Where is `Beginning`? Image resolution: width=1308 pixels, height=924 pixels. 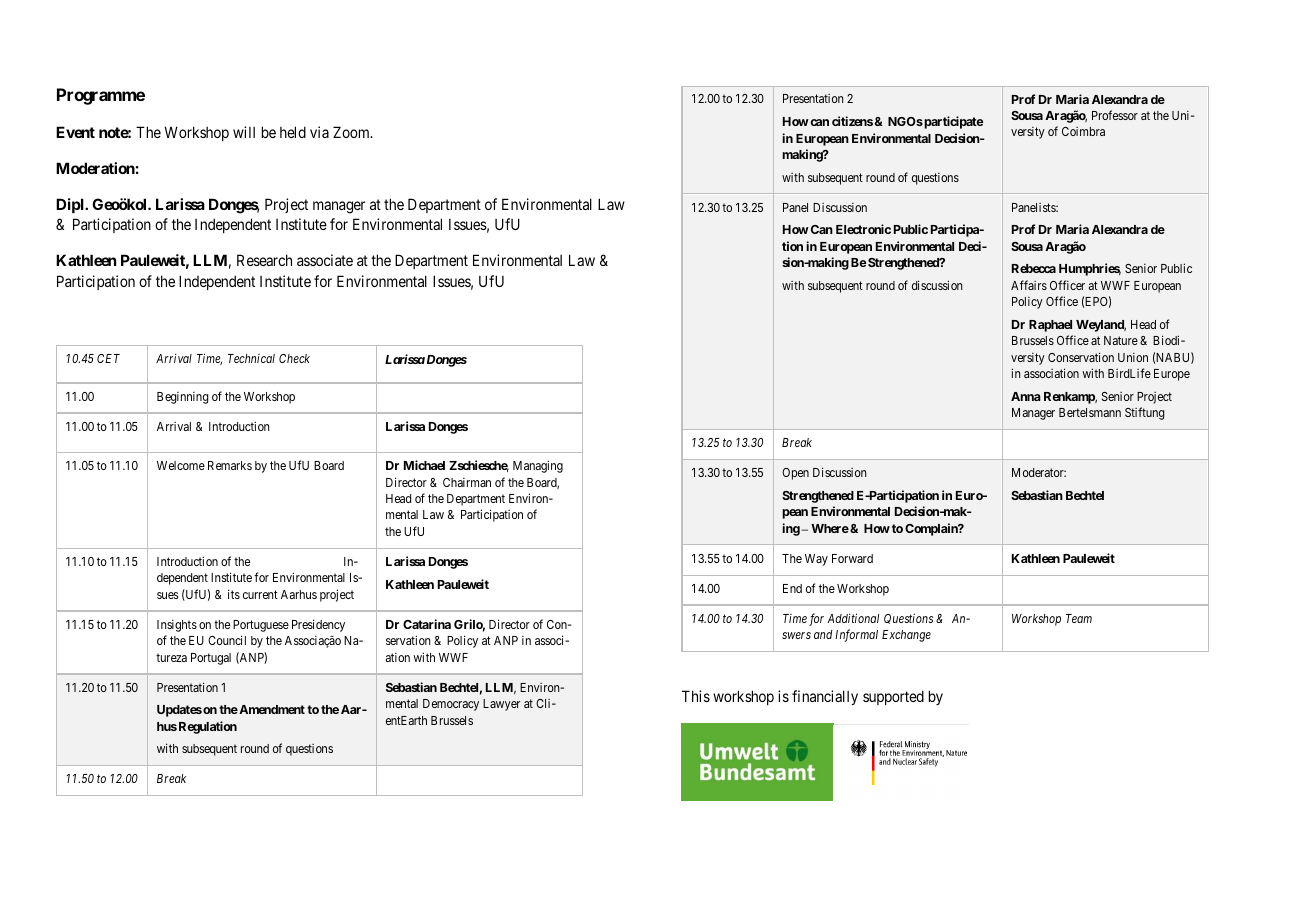 Beginning is located at coordinates (183, 398).
